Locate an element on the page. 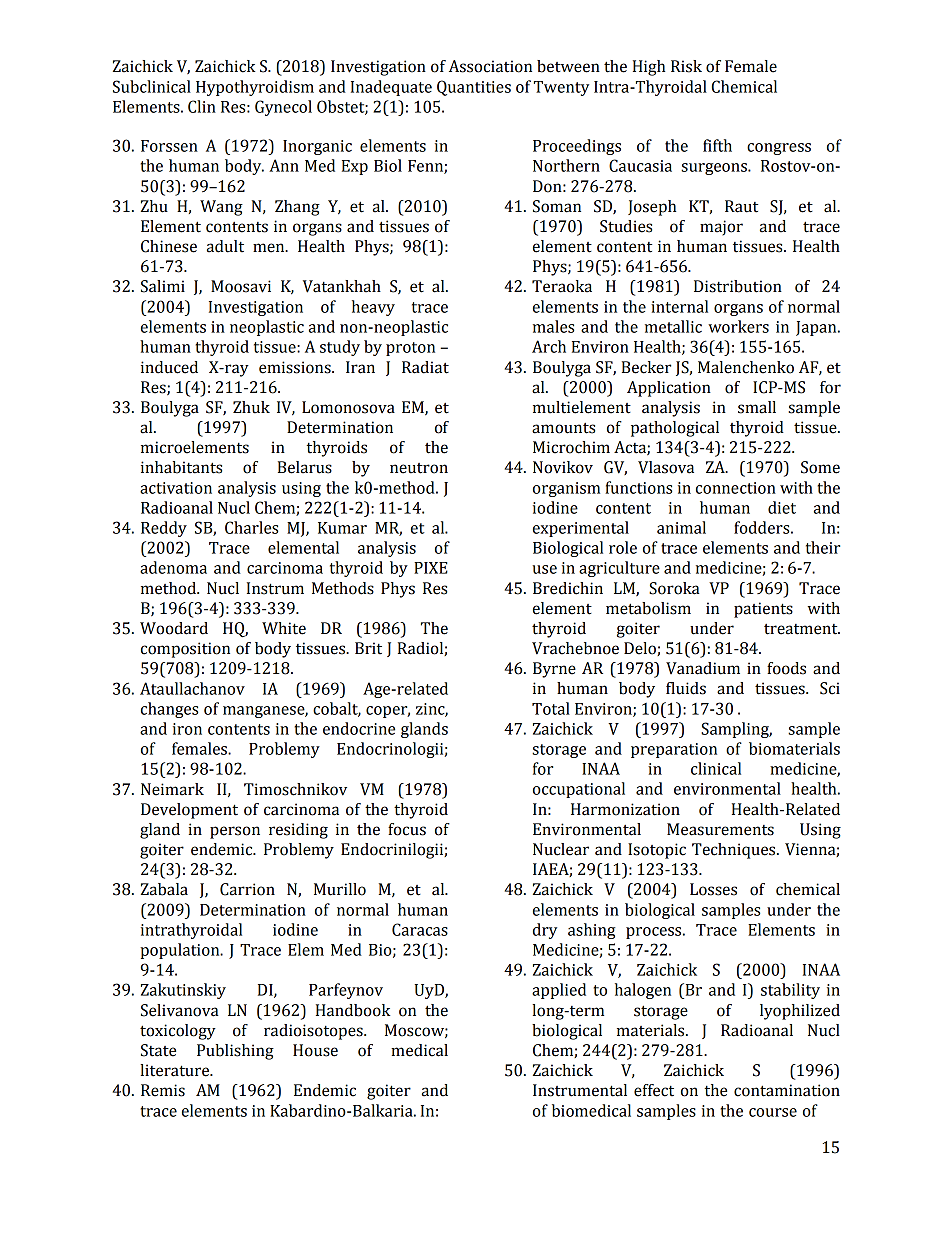  Publishing is located at coordinates (235, 1052).
